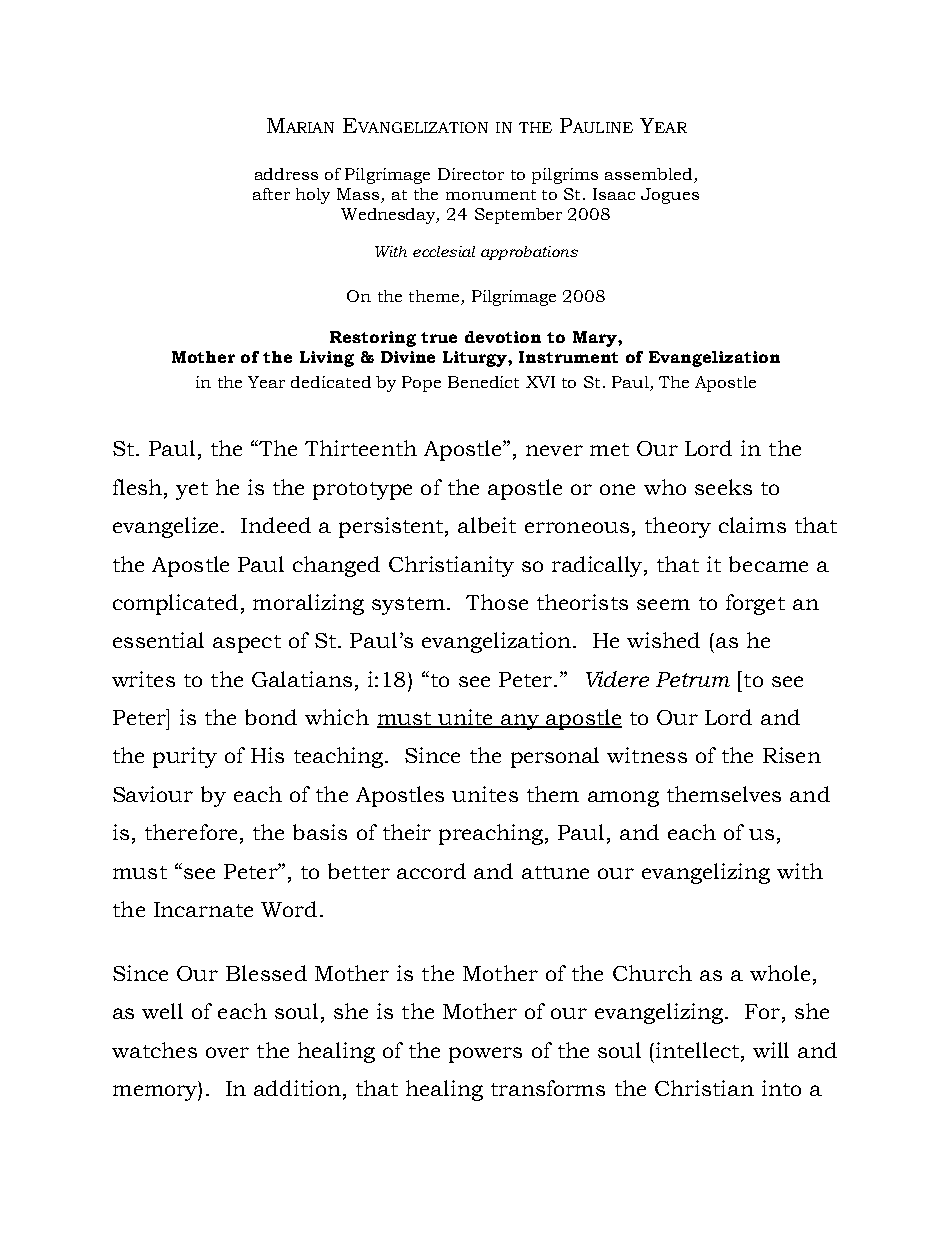  I want to click on monument, so click(491, 195).
